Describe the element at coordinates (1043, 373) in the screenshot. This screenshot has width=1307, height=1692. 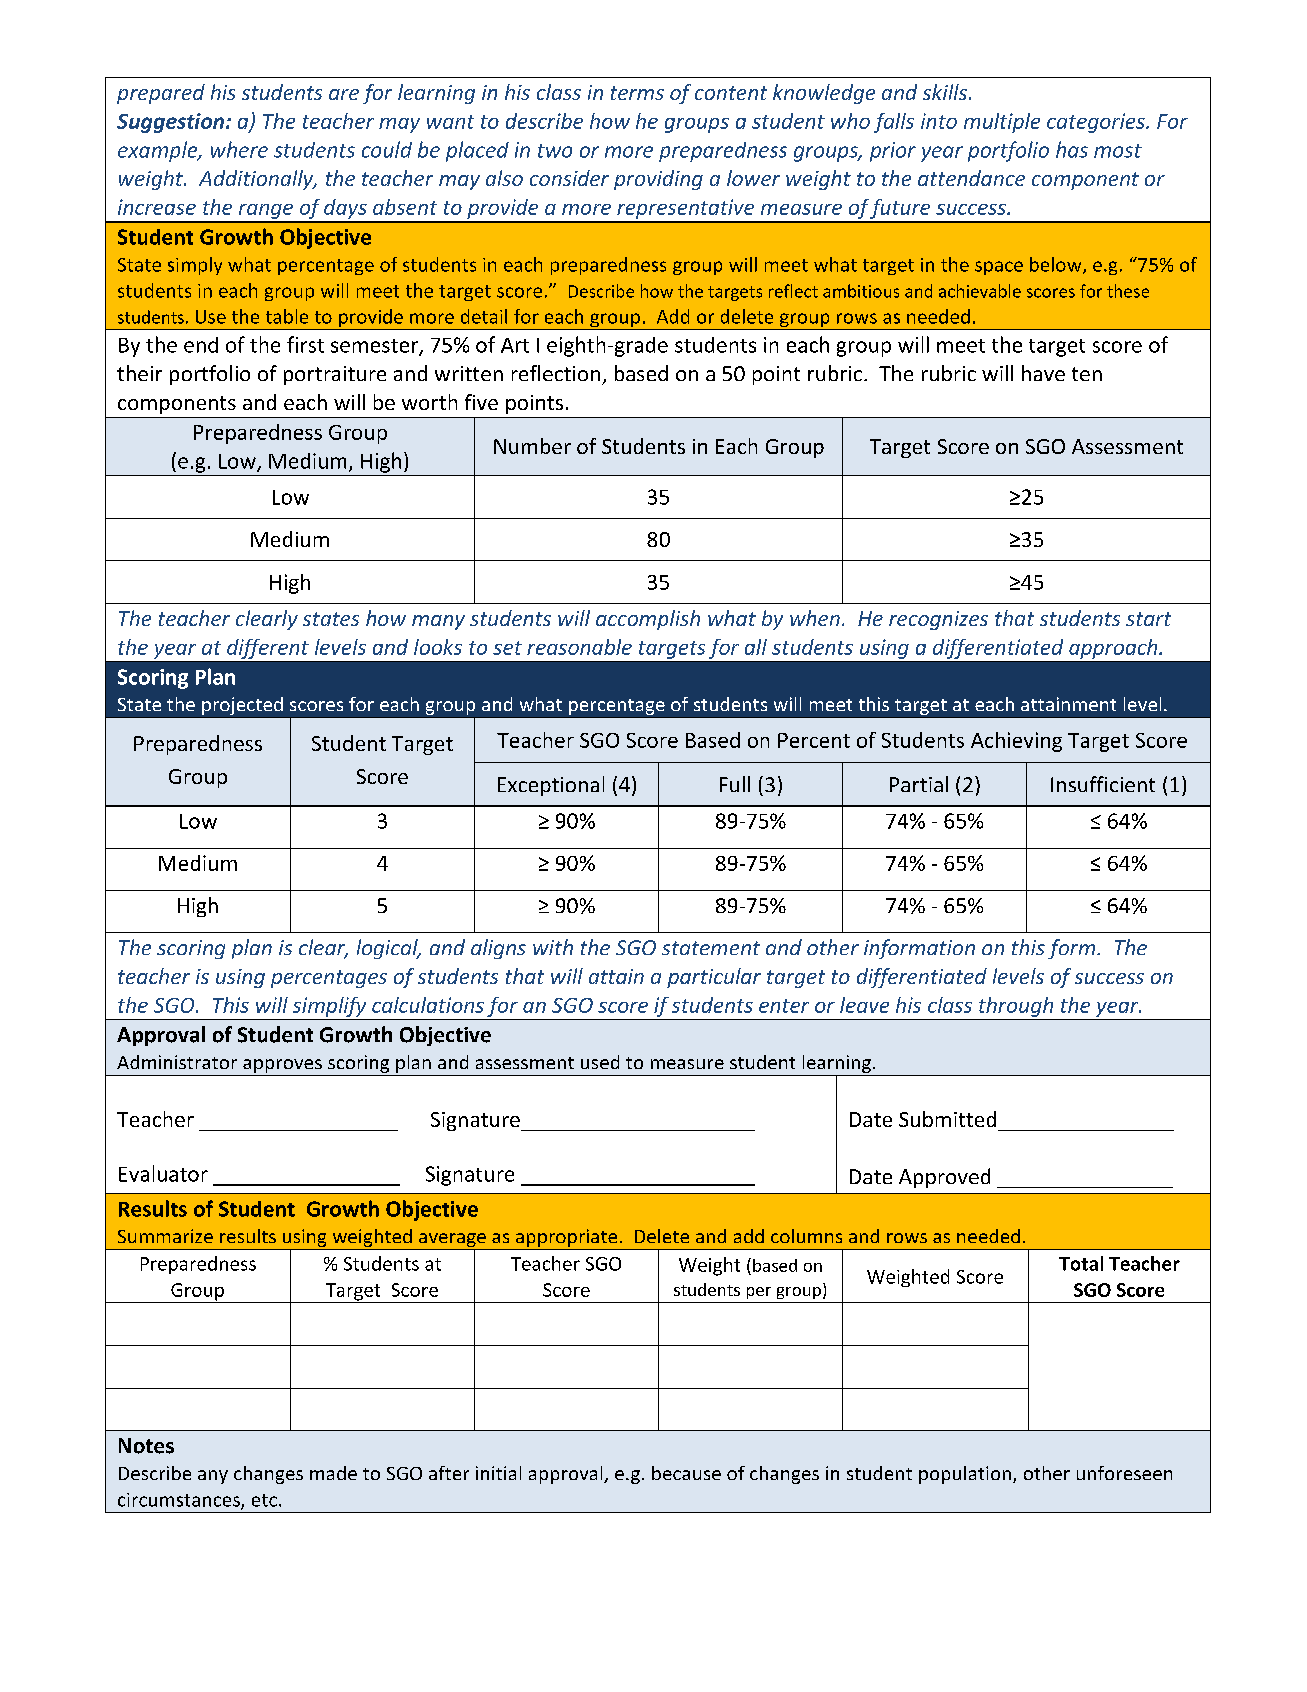
I see `have` at that location.
